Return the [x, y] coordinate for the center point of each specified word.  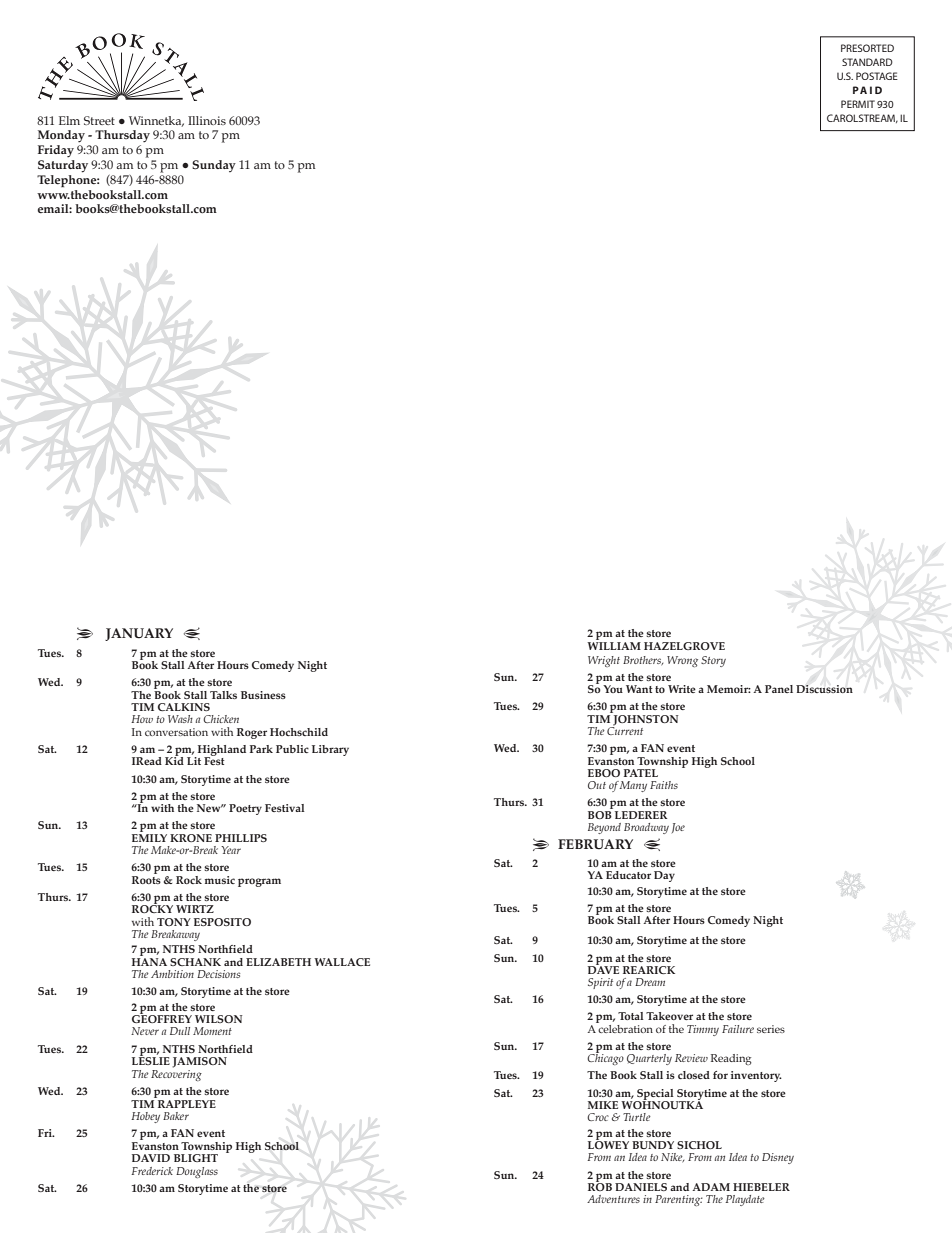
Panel [779, 689]
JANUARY [139, 634]
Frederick [152, 1171]
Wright [604, 661]
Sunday [214, 166]
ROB [600, 1186]
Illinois [207, 120]
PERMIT [858, 104]
